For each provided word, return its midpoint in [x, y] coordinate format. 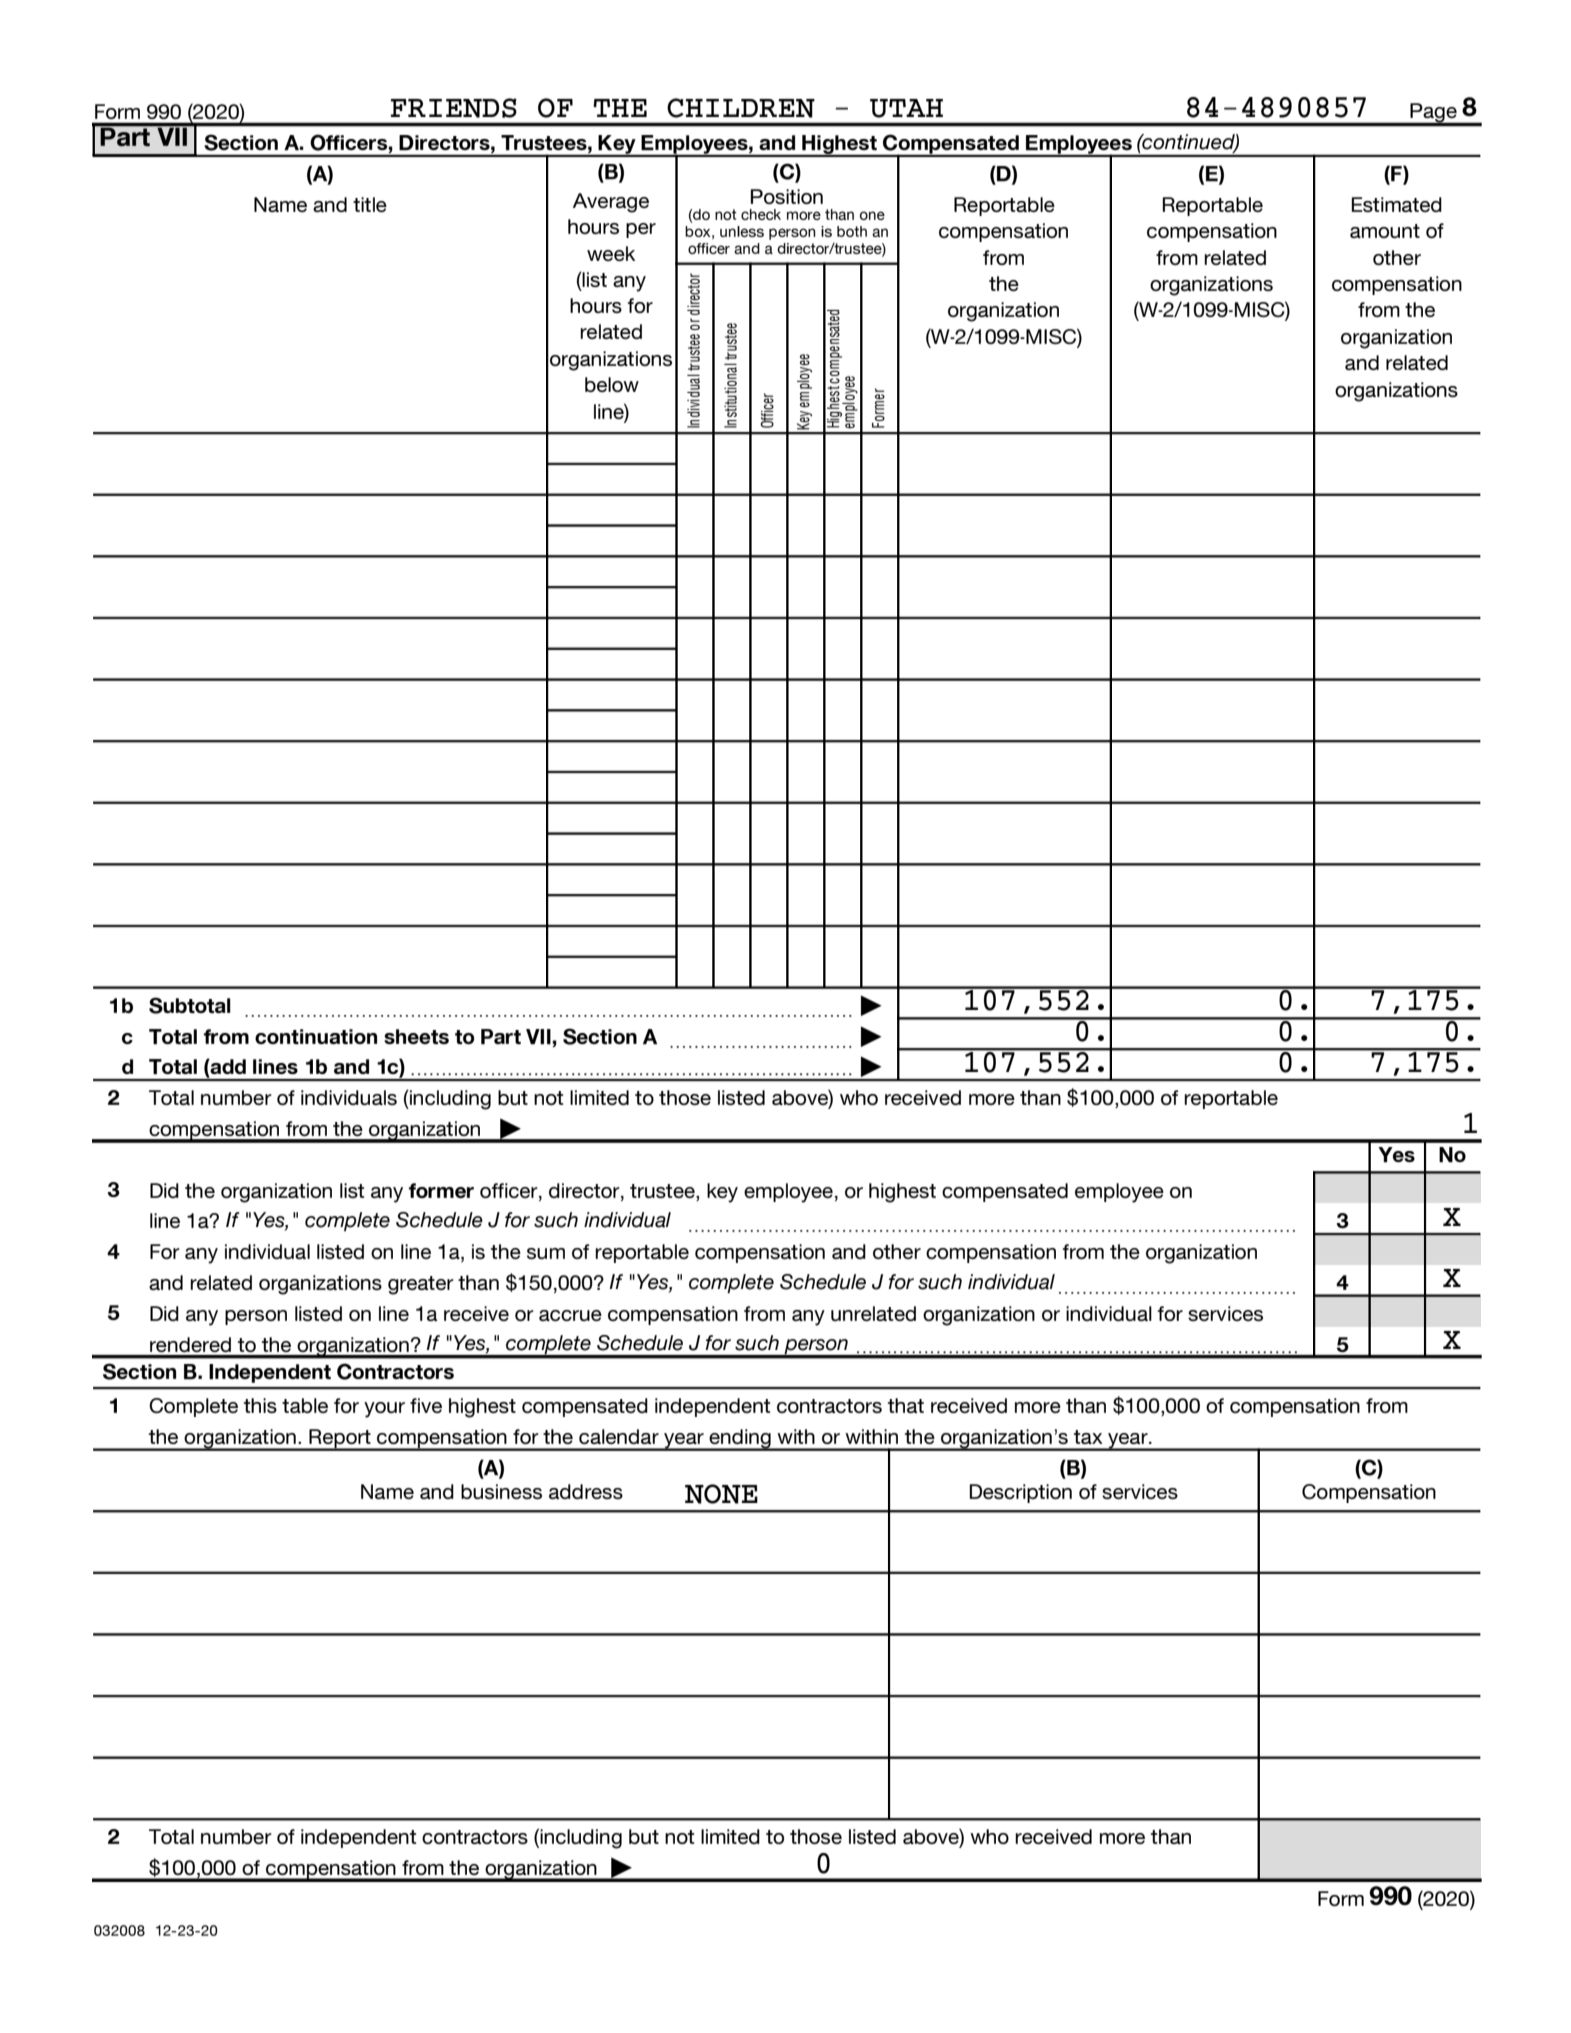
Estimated [1396, 204]
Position [786, 196]
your [384, 1410]
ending [740, 1440]
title [370, 204]
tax [1088, 1437]
